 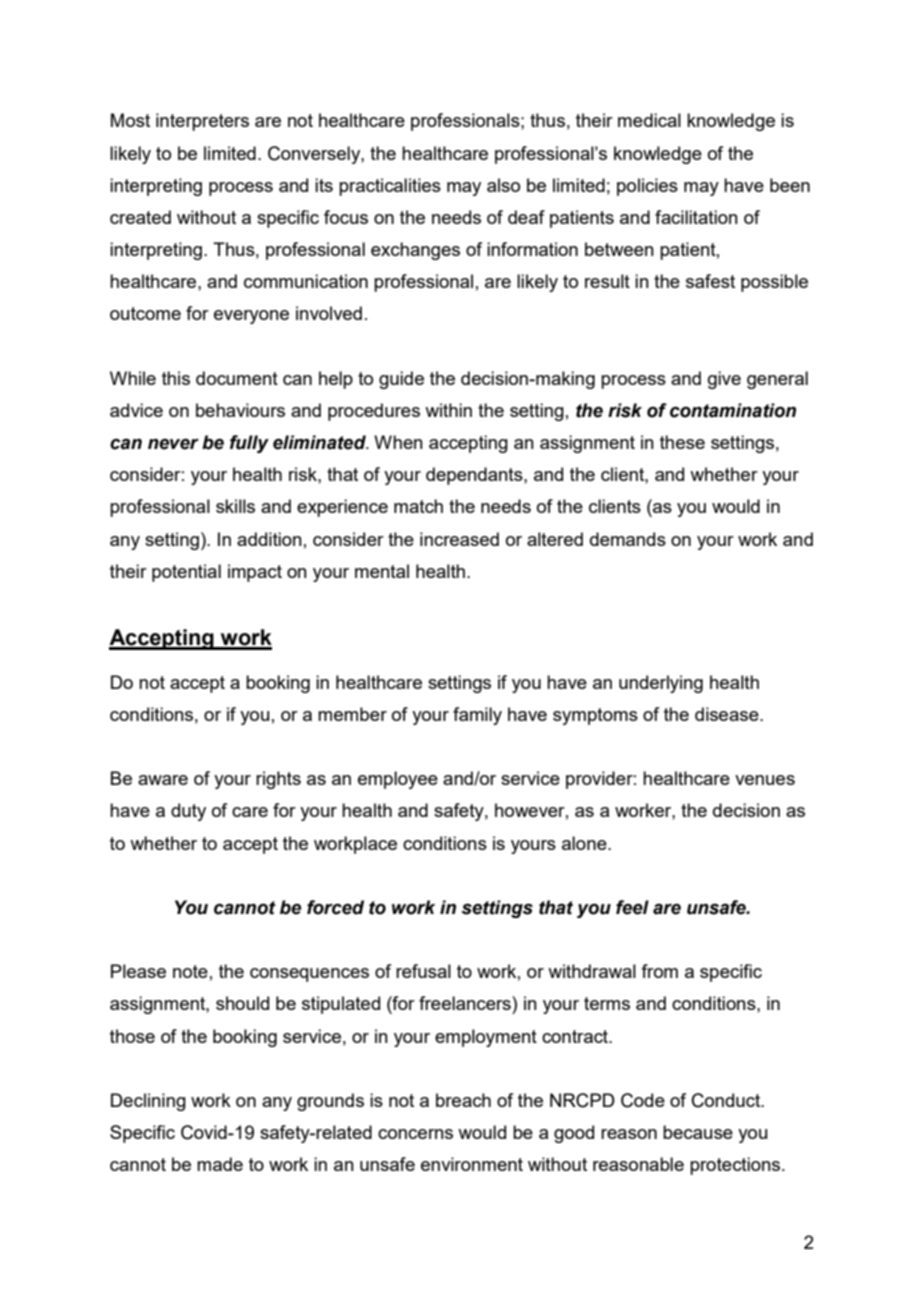 What do you see at coordinates (649, 120) in the screenshot?
I see `medical` at bounding box center [649, 120].
